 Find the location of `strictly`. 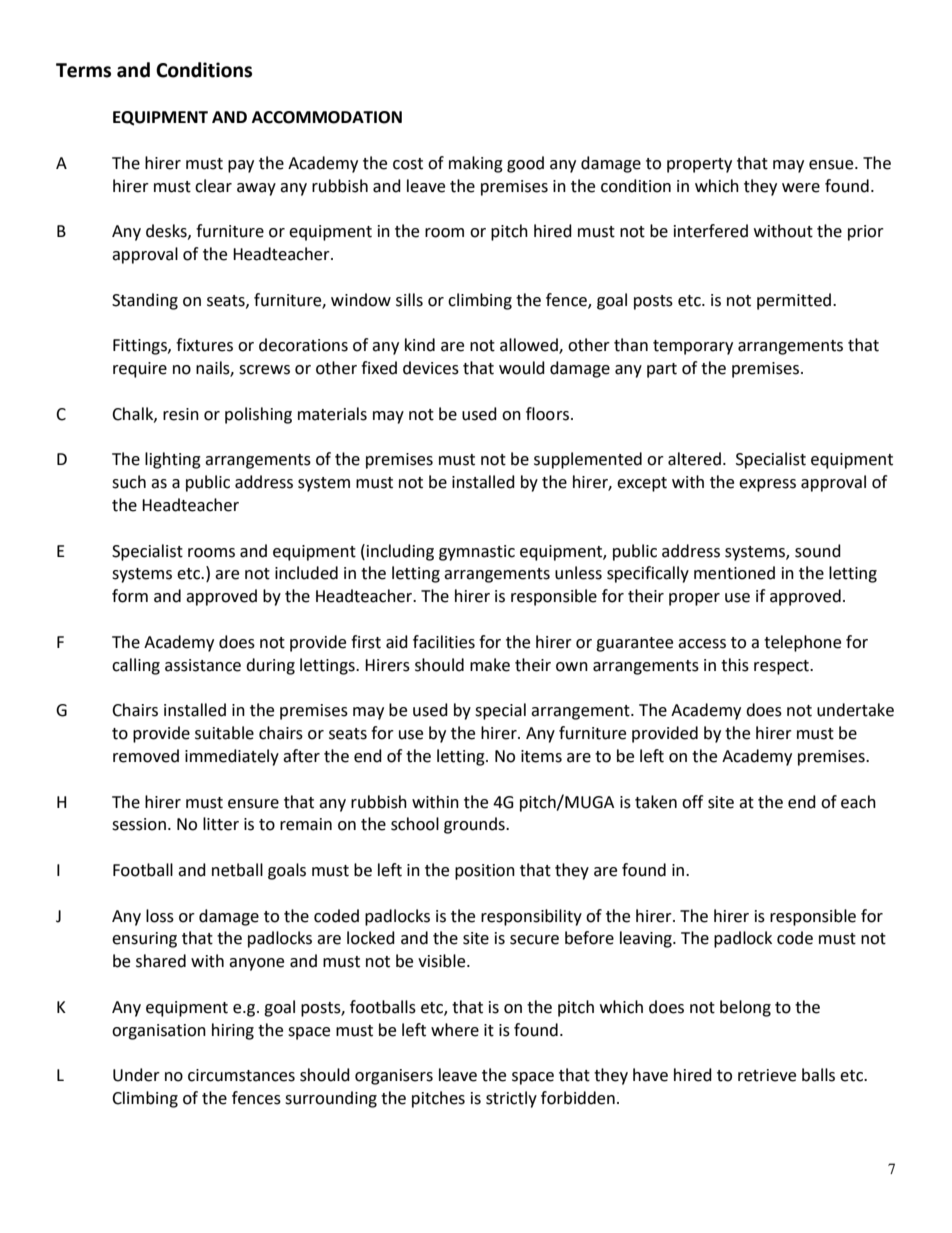

strictly is located at coordinates (511, 1099).
